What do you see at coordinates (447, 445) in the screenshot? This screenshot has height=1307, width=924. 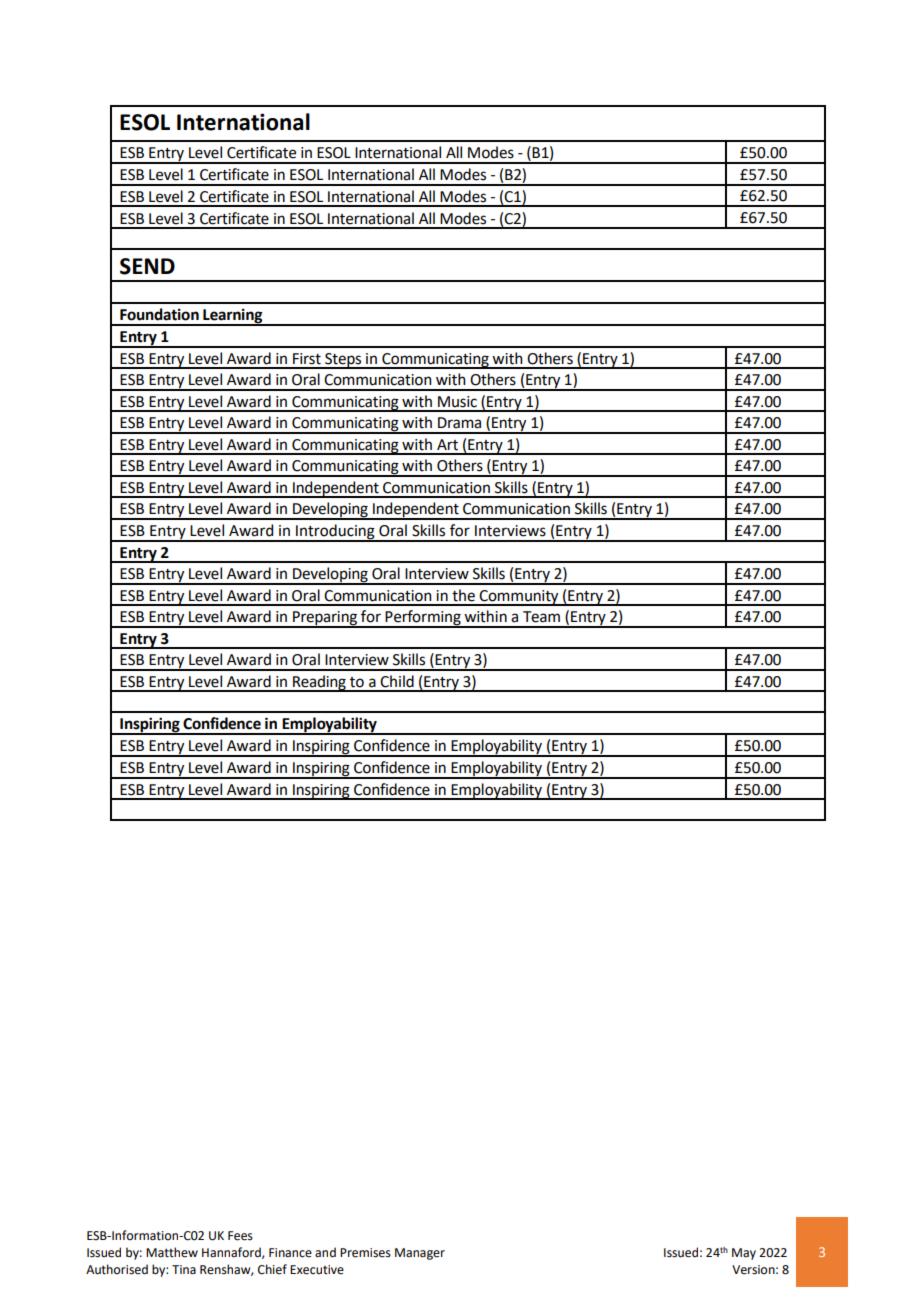 I see `Art` at bounding box center [447, 445].
